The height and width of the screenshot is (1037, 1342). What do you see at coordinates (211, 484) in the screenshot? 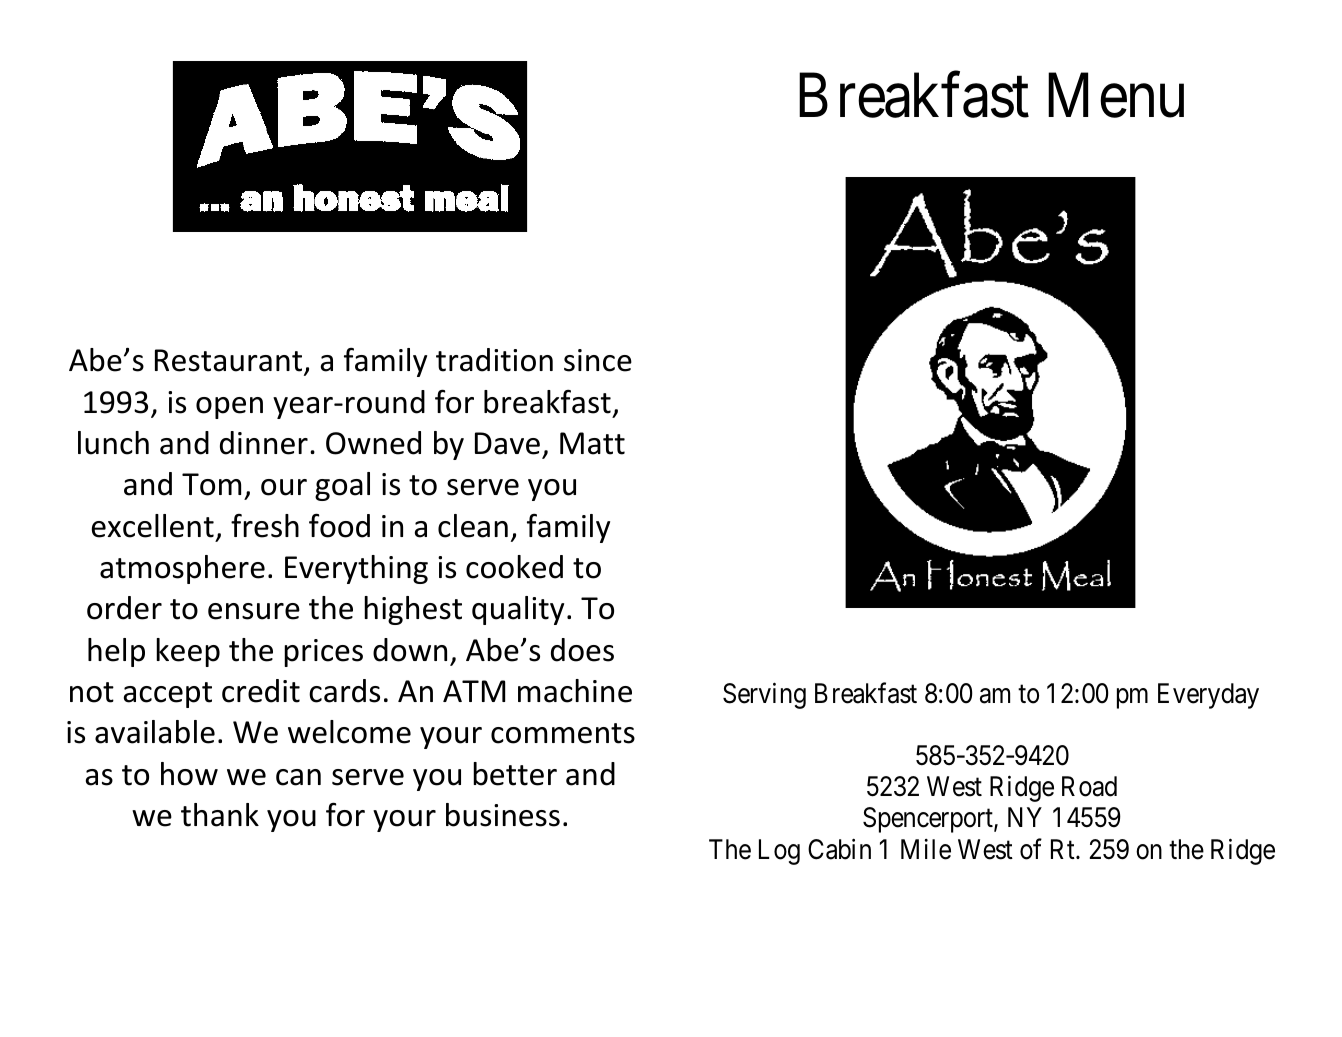
I see `Tom` at bounding box center [211, 484].
